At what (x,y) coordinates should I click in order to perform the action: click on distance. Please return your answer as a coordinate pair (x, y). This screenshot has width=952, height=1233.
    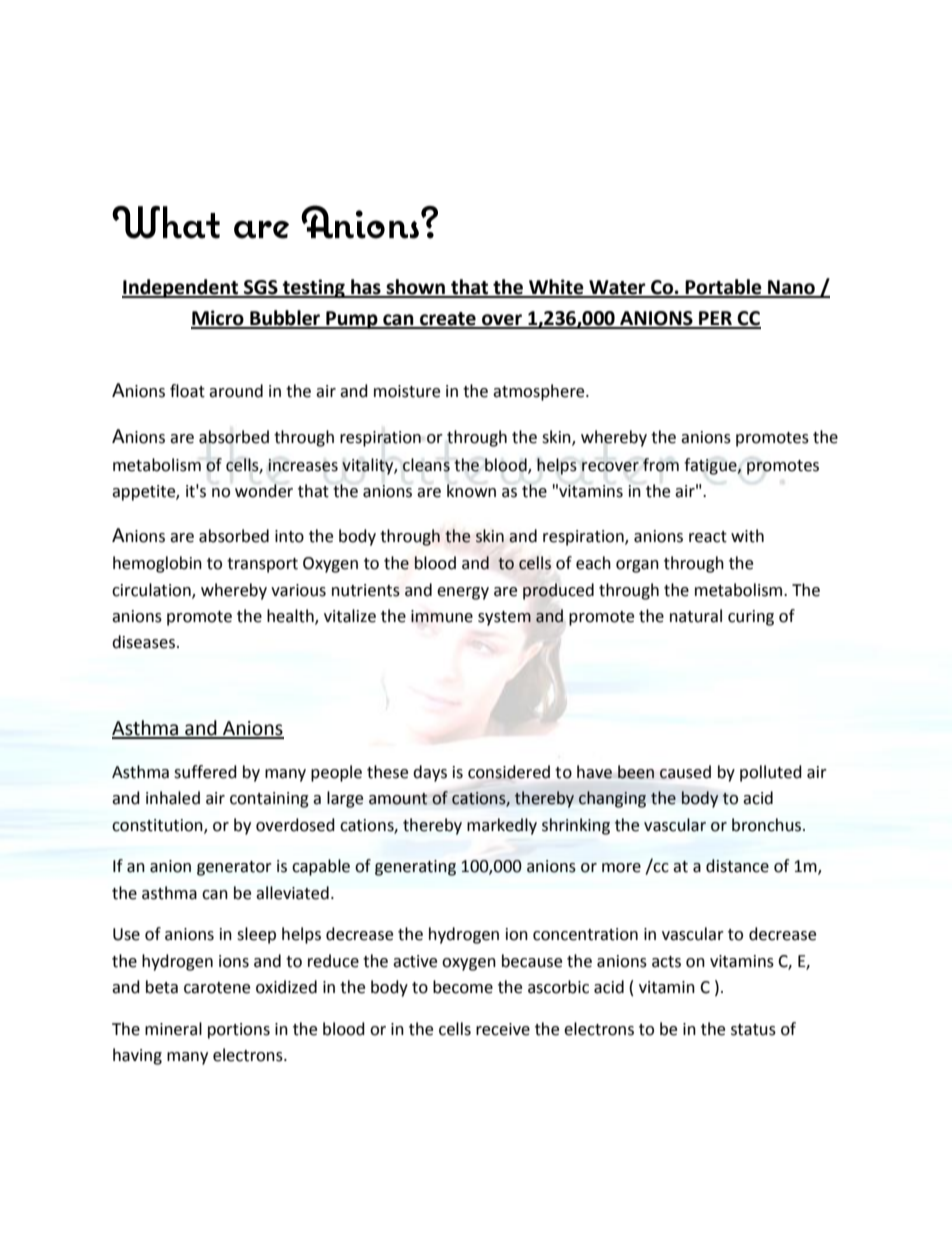
    Looking at the image, I should click on (737, 866).
